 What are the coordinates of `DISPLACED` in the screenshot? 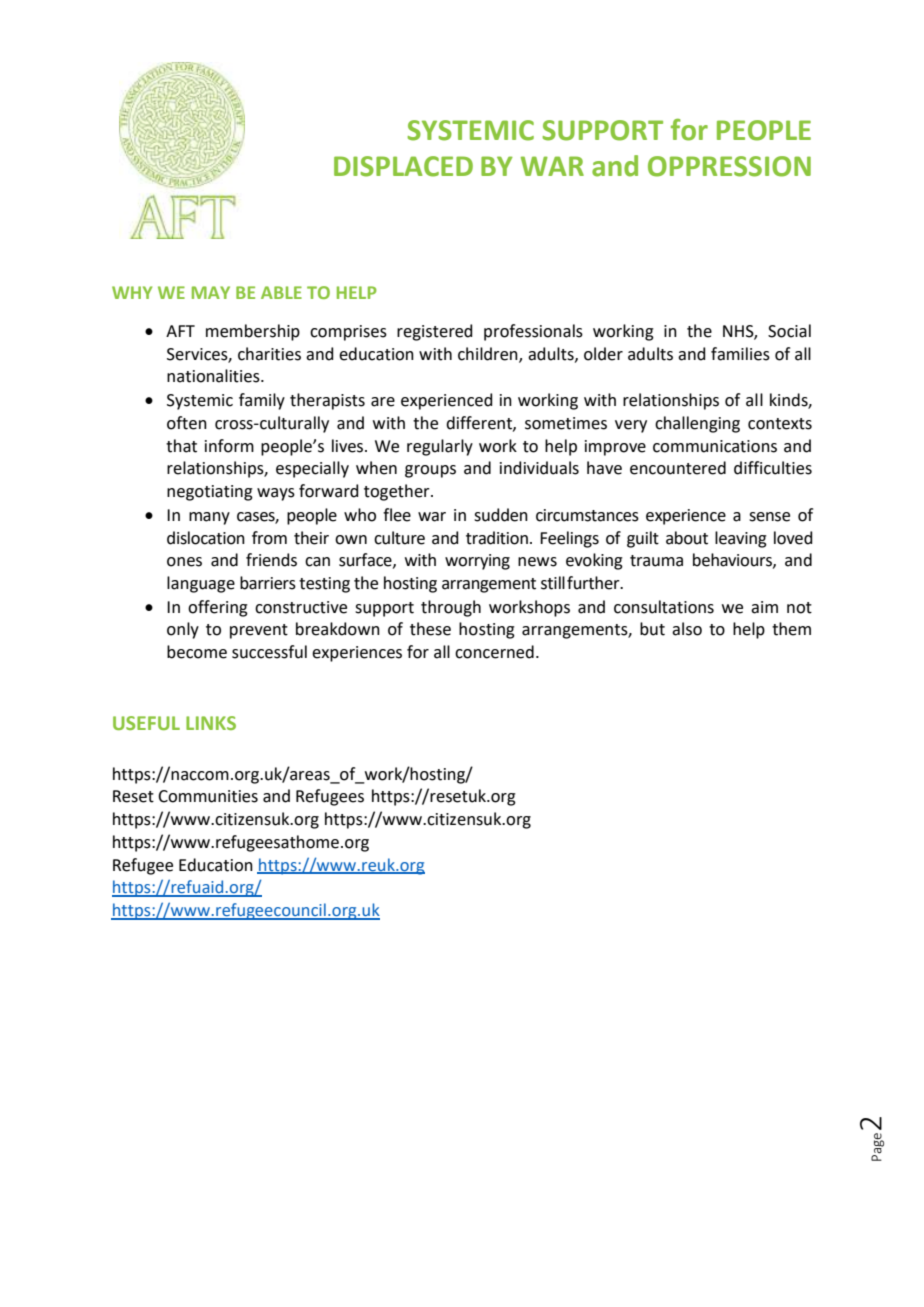 It's located at (403, 166).
